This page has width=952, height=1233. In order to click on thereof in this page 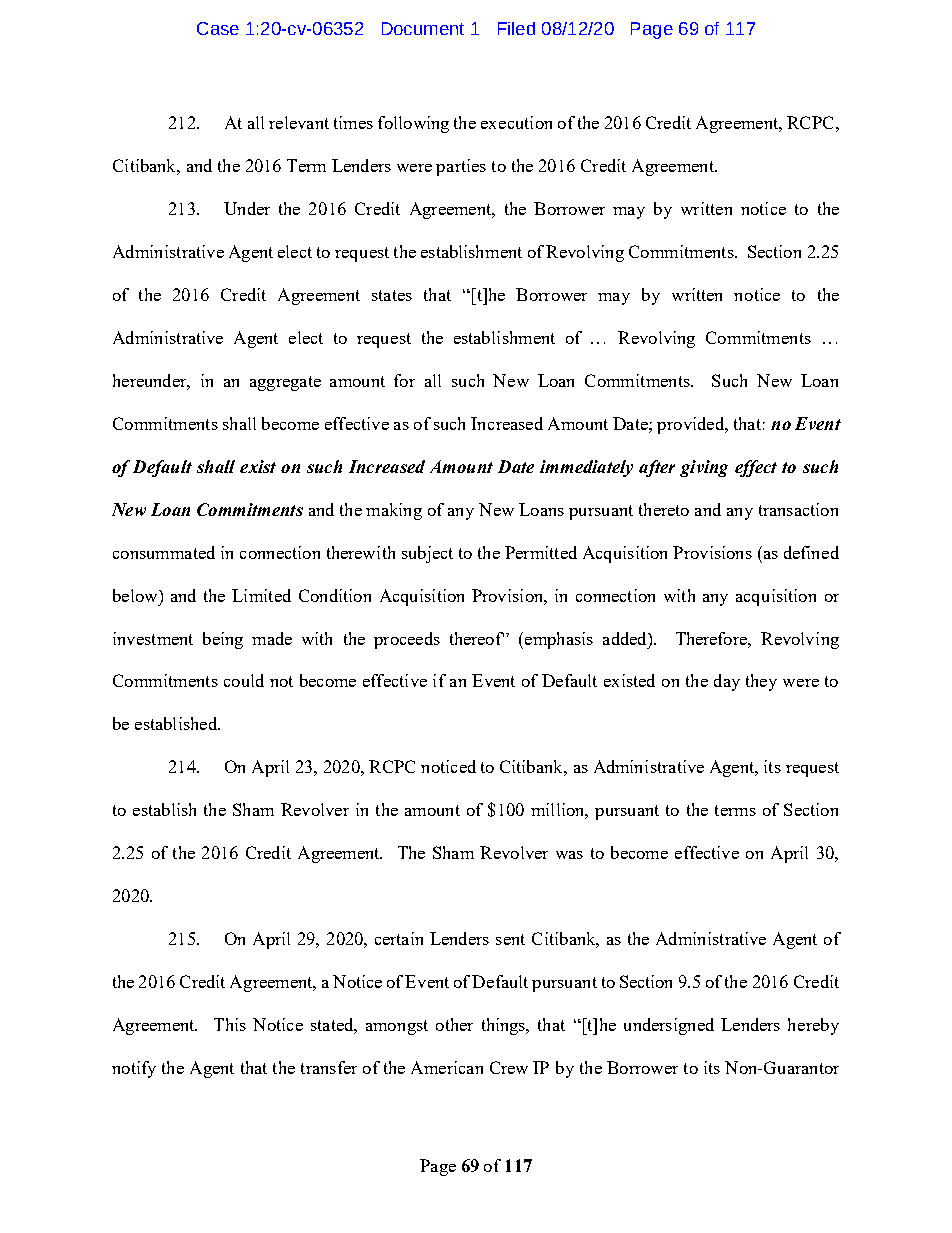, I will do `click(477, 638)`.
